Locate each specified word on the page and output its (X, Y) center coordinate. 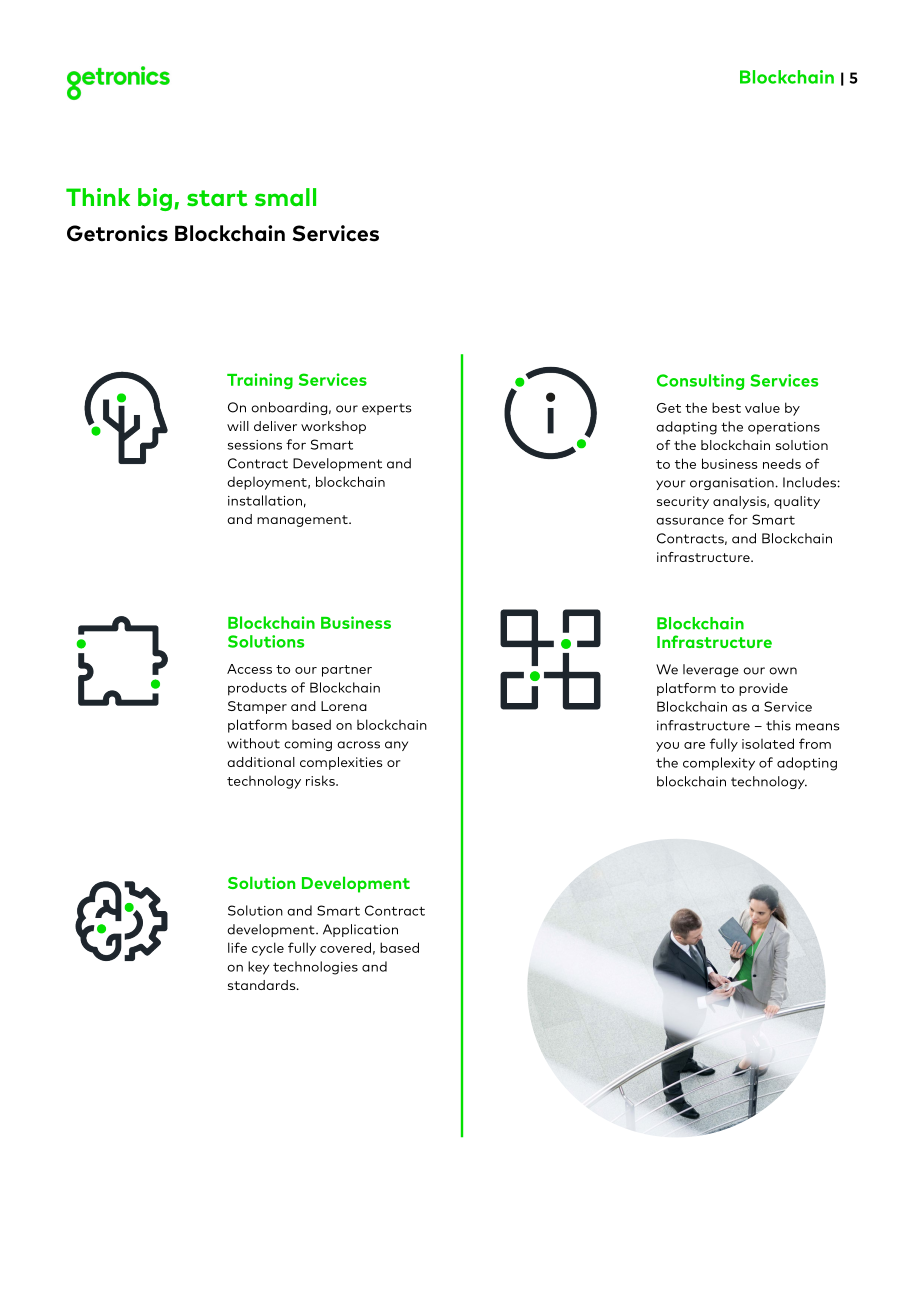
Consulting (700, 382)
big (155, 199)
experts (387, 409)
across (358, 745)
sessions (255, 445)
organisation (733, 483)
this (778, 725)
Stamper (257, 707)
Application (360, 930)
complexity (719, 764)
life (237, 947)
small (285, 197)
